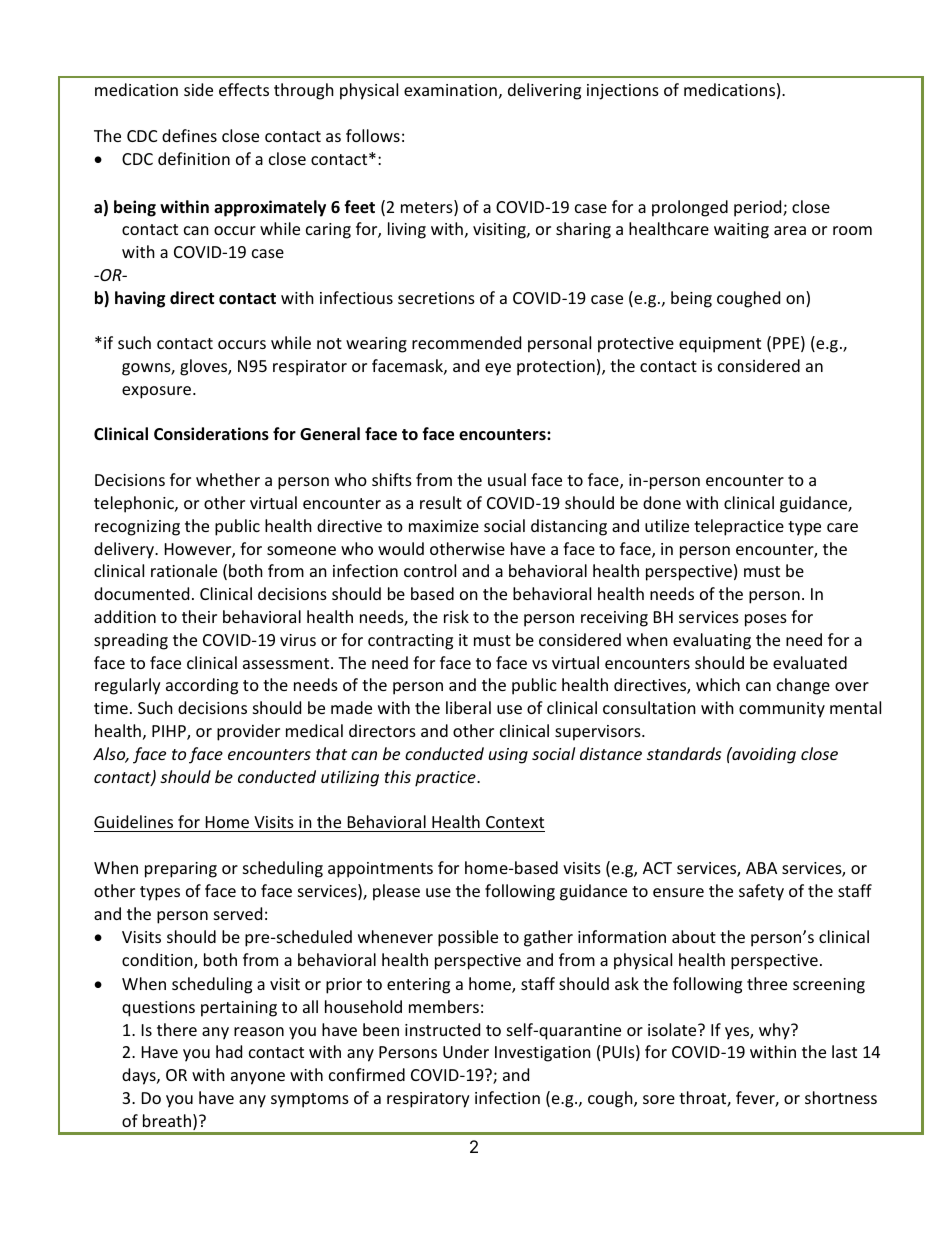 The width and height of the screenshot is (952, 1233). Describe the element at coordinates (450, 90) in the screenshot. I see `examination` at that location.
